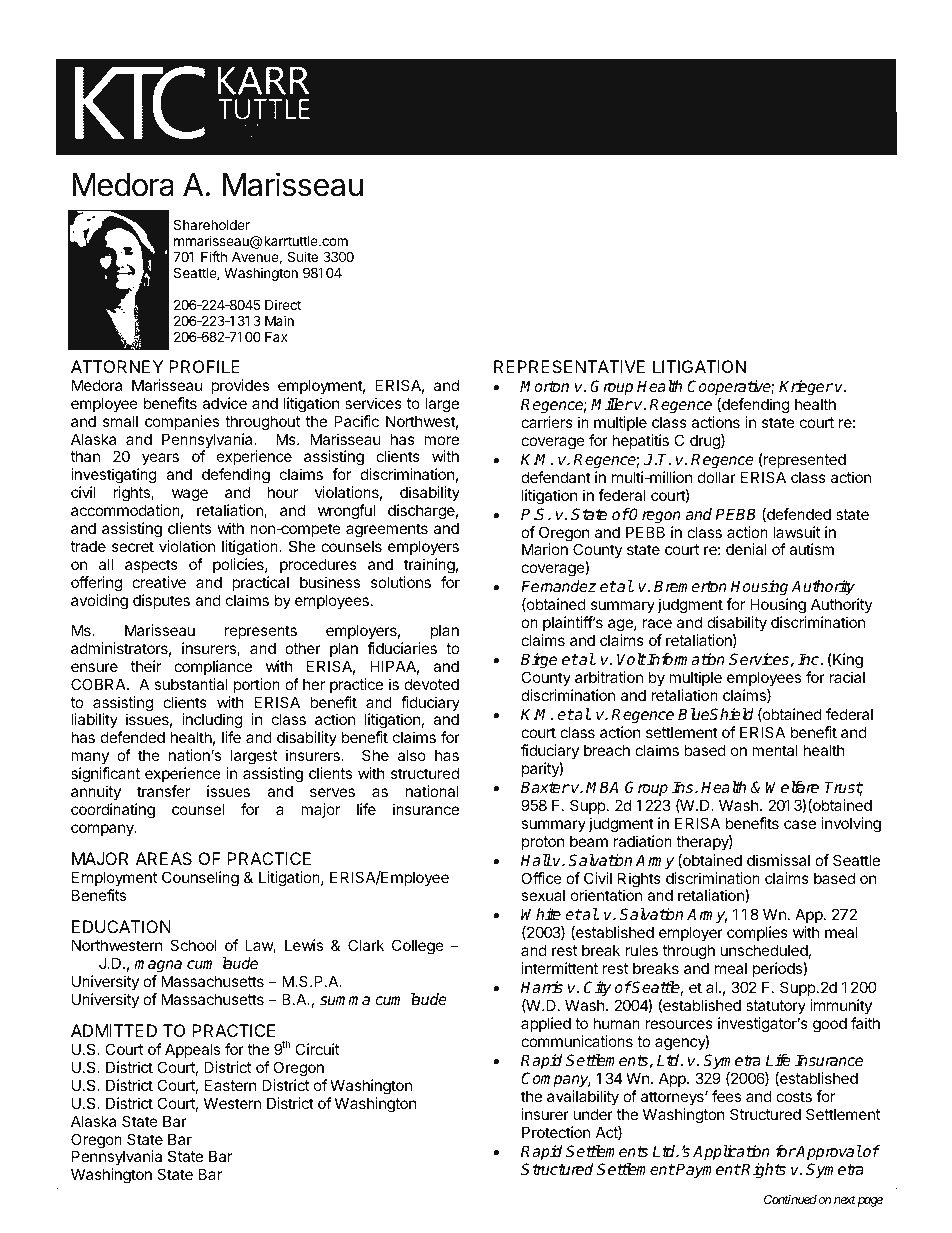 This image has width=952, height=1233. I want to click on aspects, so click(151, 566).
